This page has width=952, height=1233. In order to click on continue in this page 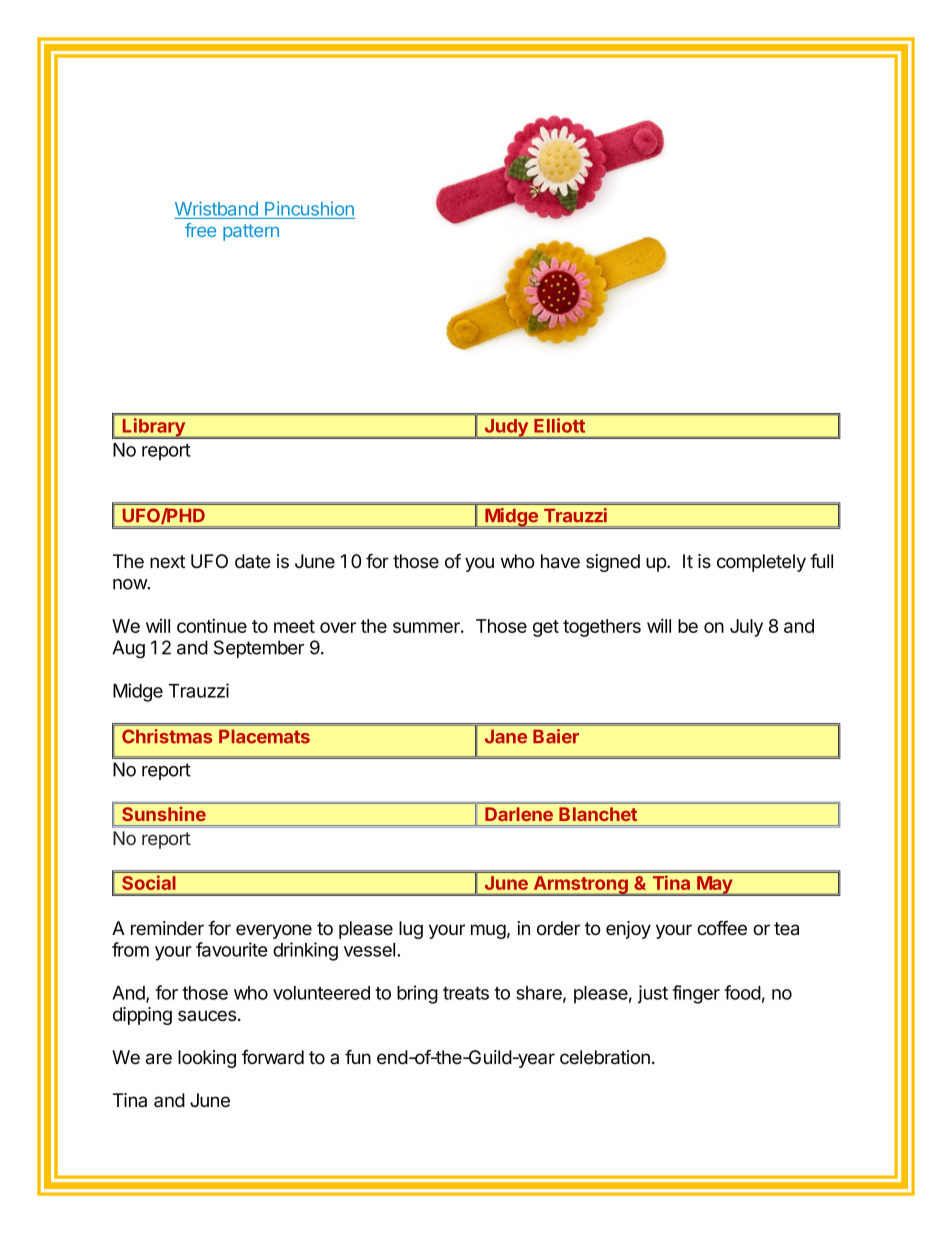, I will do `click(212, 625)`.
